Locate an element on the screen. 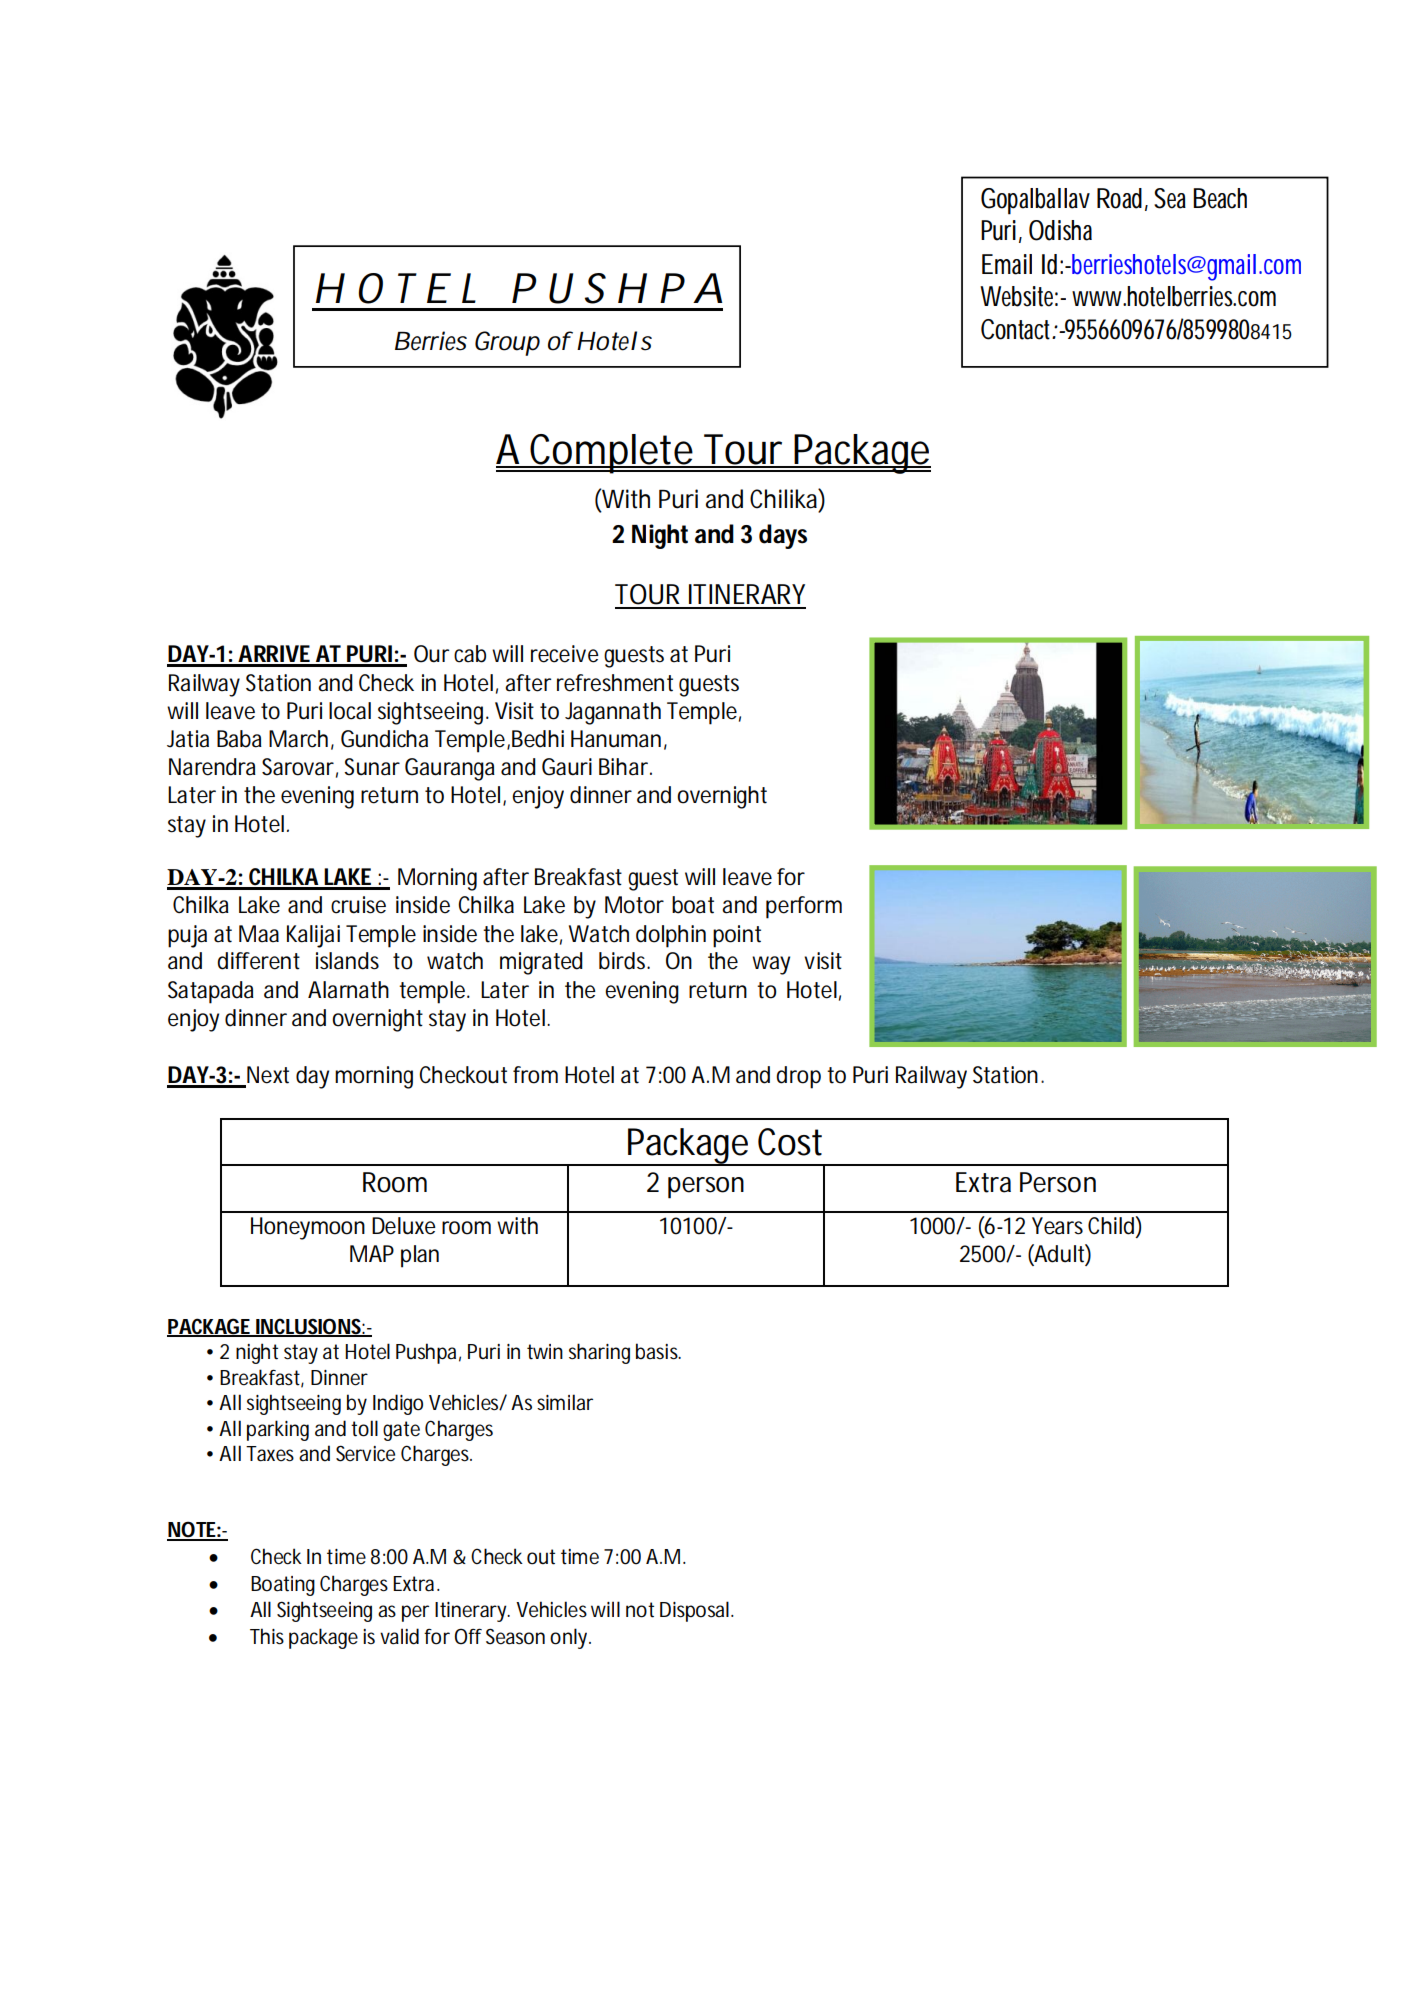 The image size is (1418, 2007). This is located at coordinates (267, 1636).
